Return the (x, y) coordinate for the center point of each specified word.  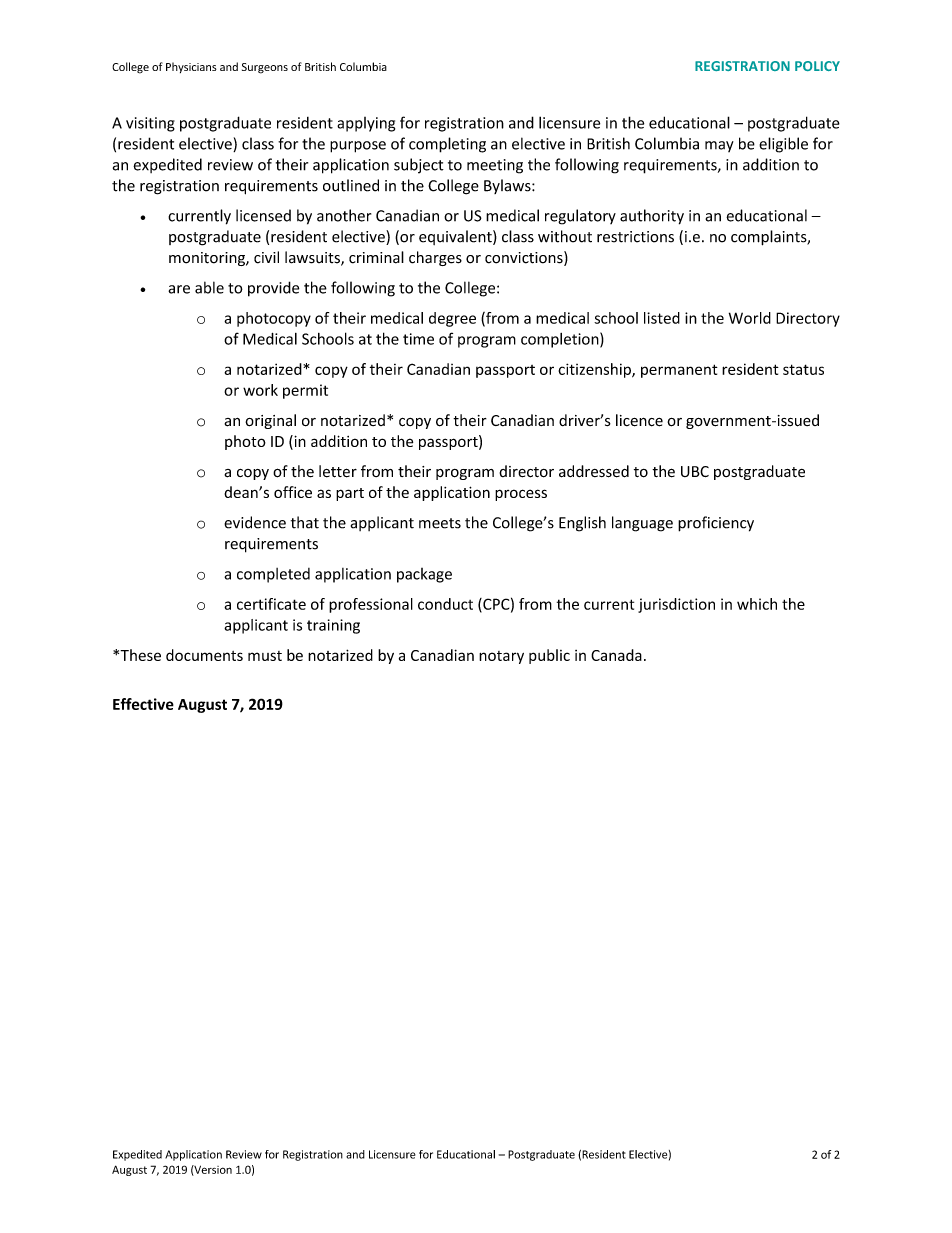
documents (204, 655)
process (521, 495)
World (750, 318)
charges (435, 258)
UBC (695, 471)
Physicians (191, 67)
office (293, 492)
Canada (616, 655)
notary (501, 657)
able (209, 287)
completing (447, 145)
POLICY (817, 66)
